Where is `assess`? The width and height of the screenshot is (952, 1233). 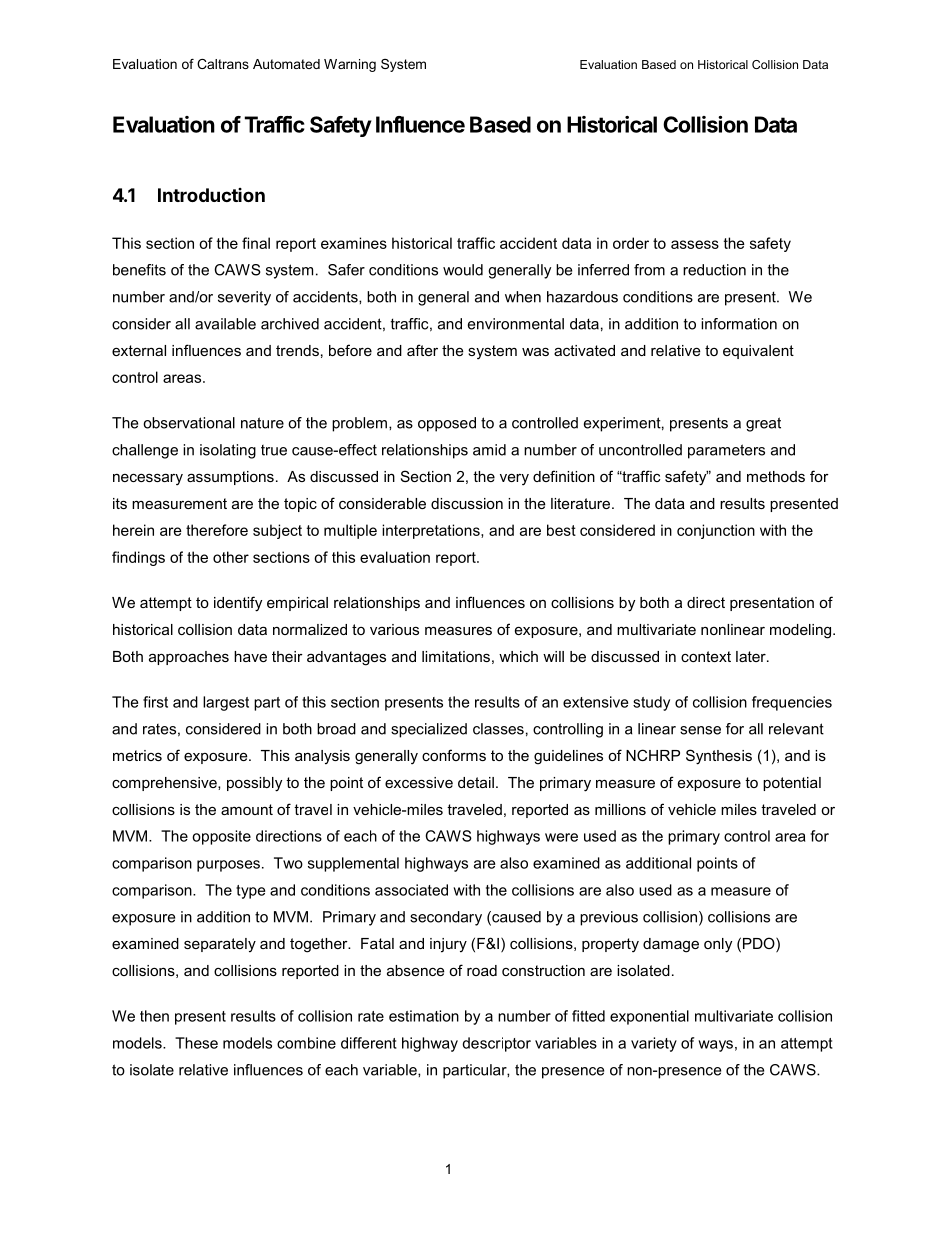 assess is located at coordinates (695, 244).
